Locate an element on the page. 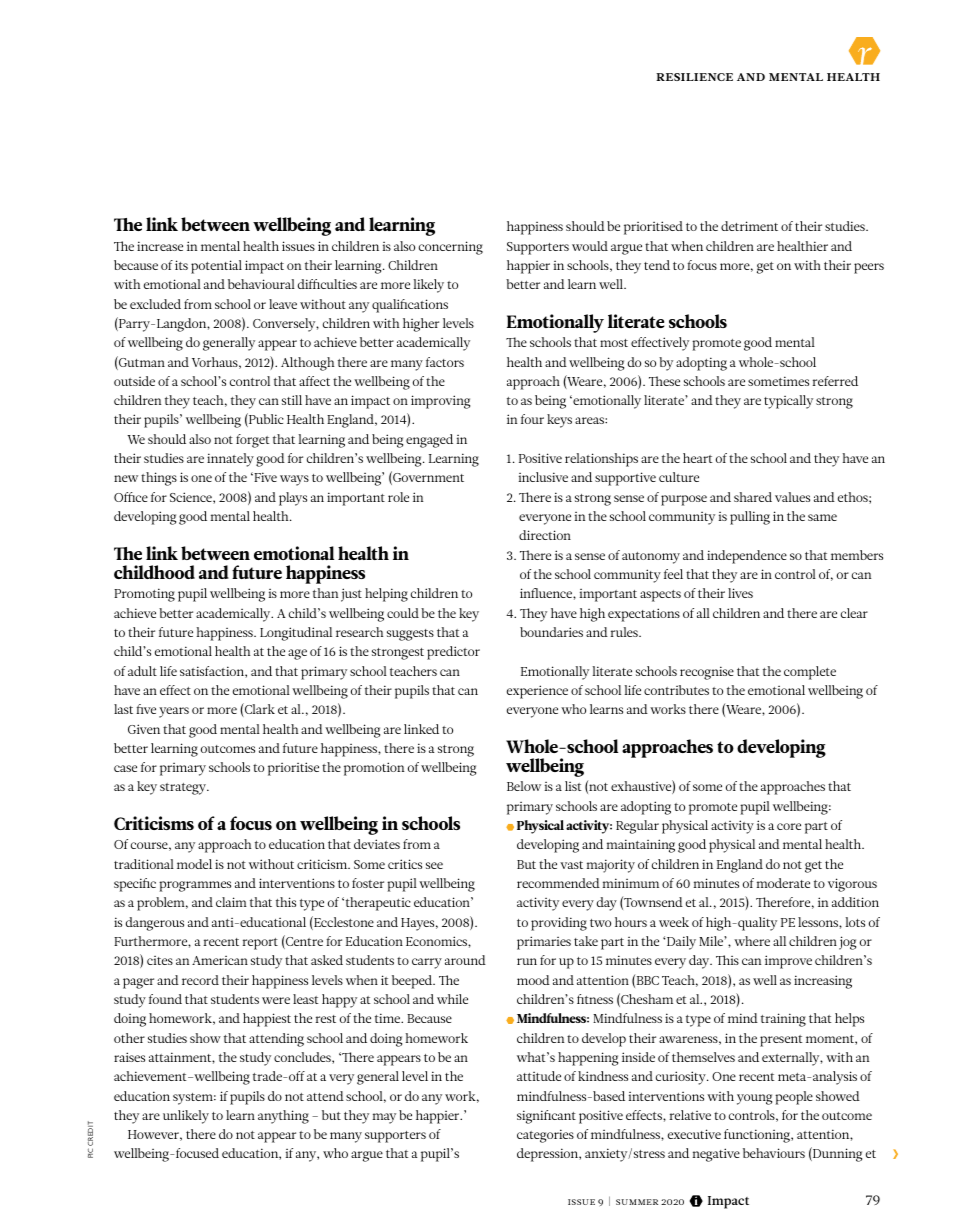  increase is located at coordinates (160, 246).
